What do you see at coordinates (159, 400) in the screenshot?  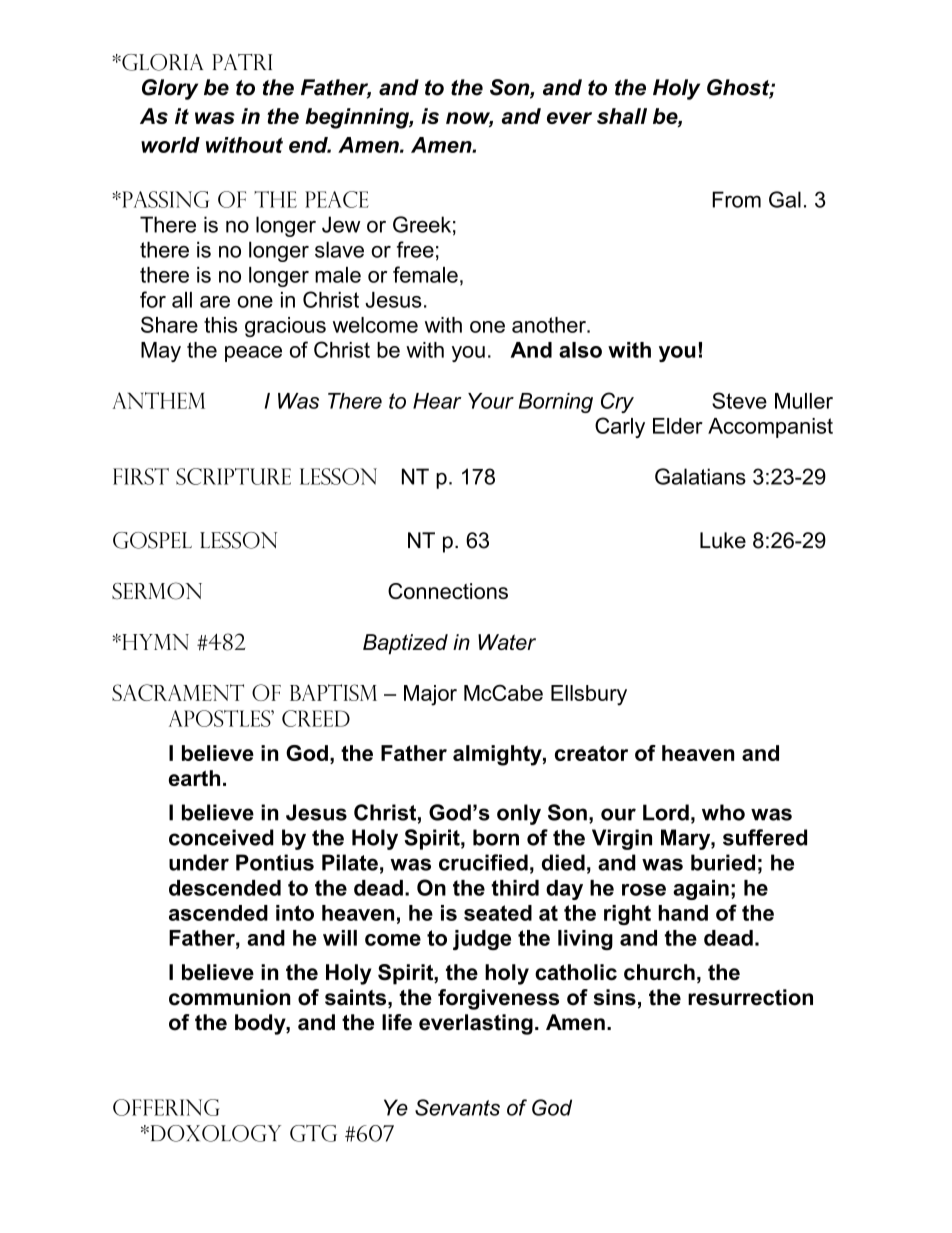 I see `Anthem` at bounding box center [159, 400].
